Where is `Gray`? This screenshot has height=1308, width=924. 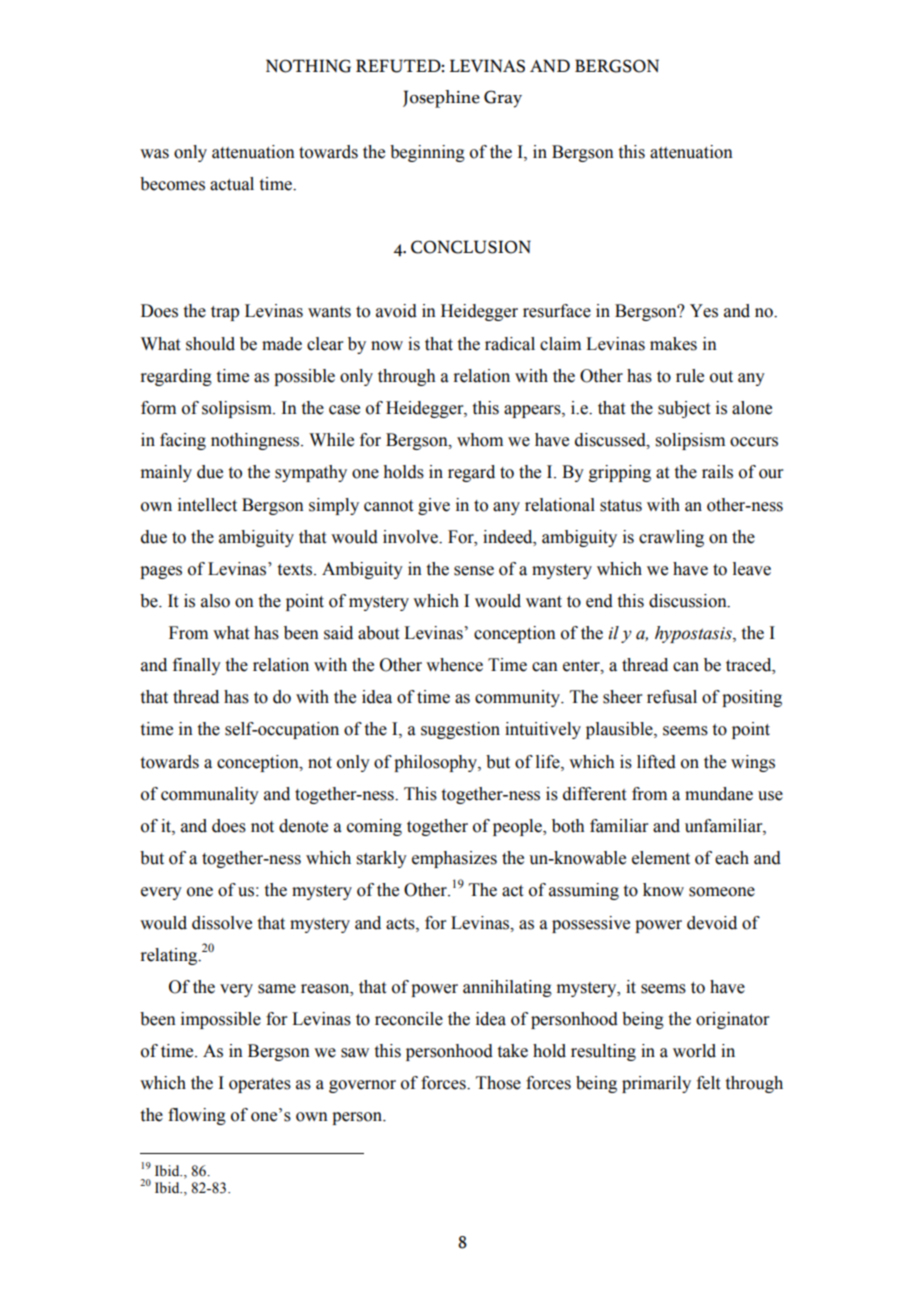
Gray is located at coordinates (503, 99).
